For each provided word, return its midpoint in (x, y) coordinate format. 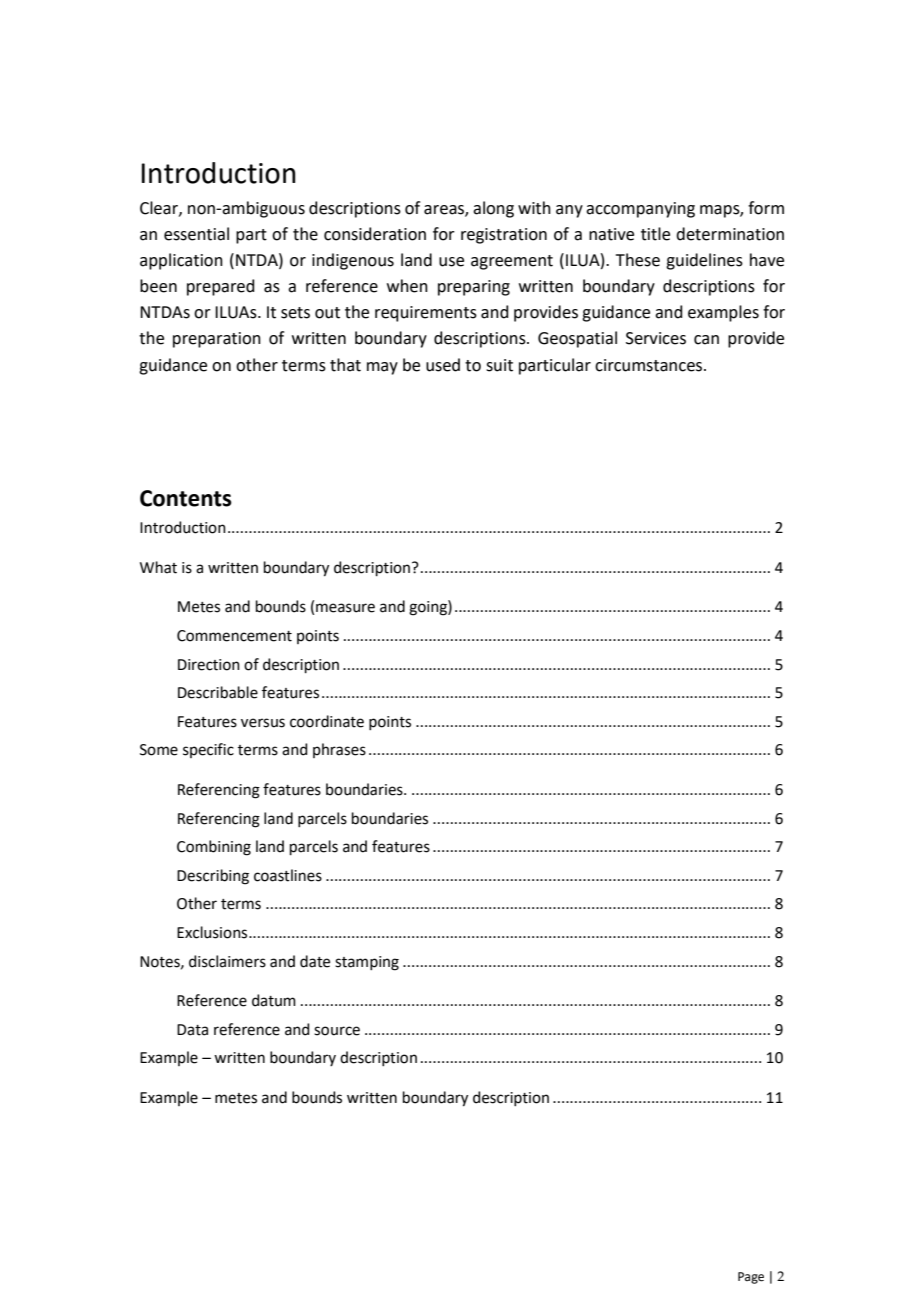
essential (196, 234)
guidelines (704, 261)
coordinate (327, 721)
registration (504, 236)
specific (208, 750)
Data (192, 1030)
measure (345, 608)
